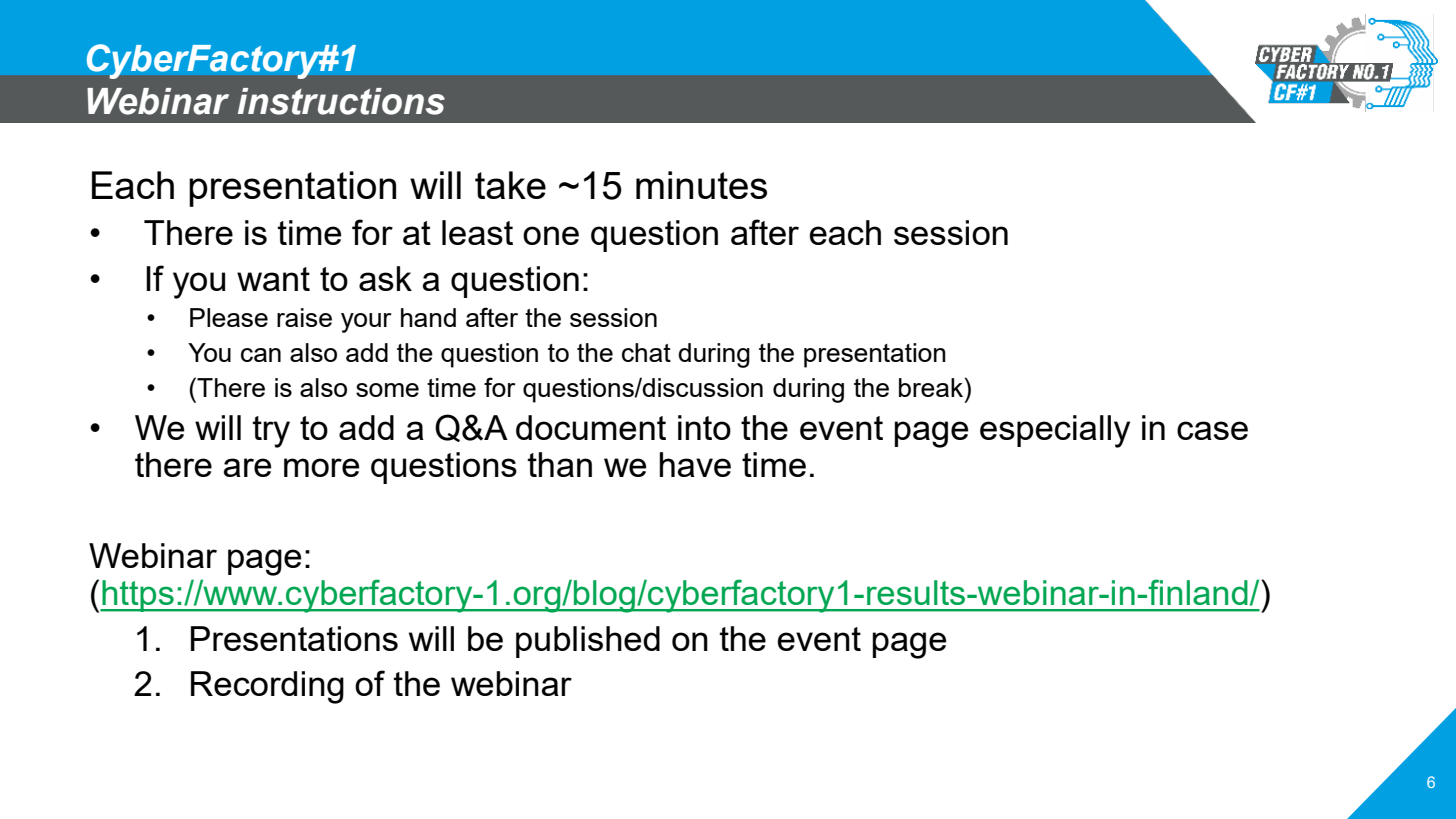  What do you see at coordinates (931, 387) in the screenshot?
I see `break` at bounding box center [931, 387].
